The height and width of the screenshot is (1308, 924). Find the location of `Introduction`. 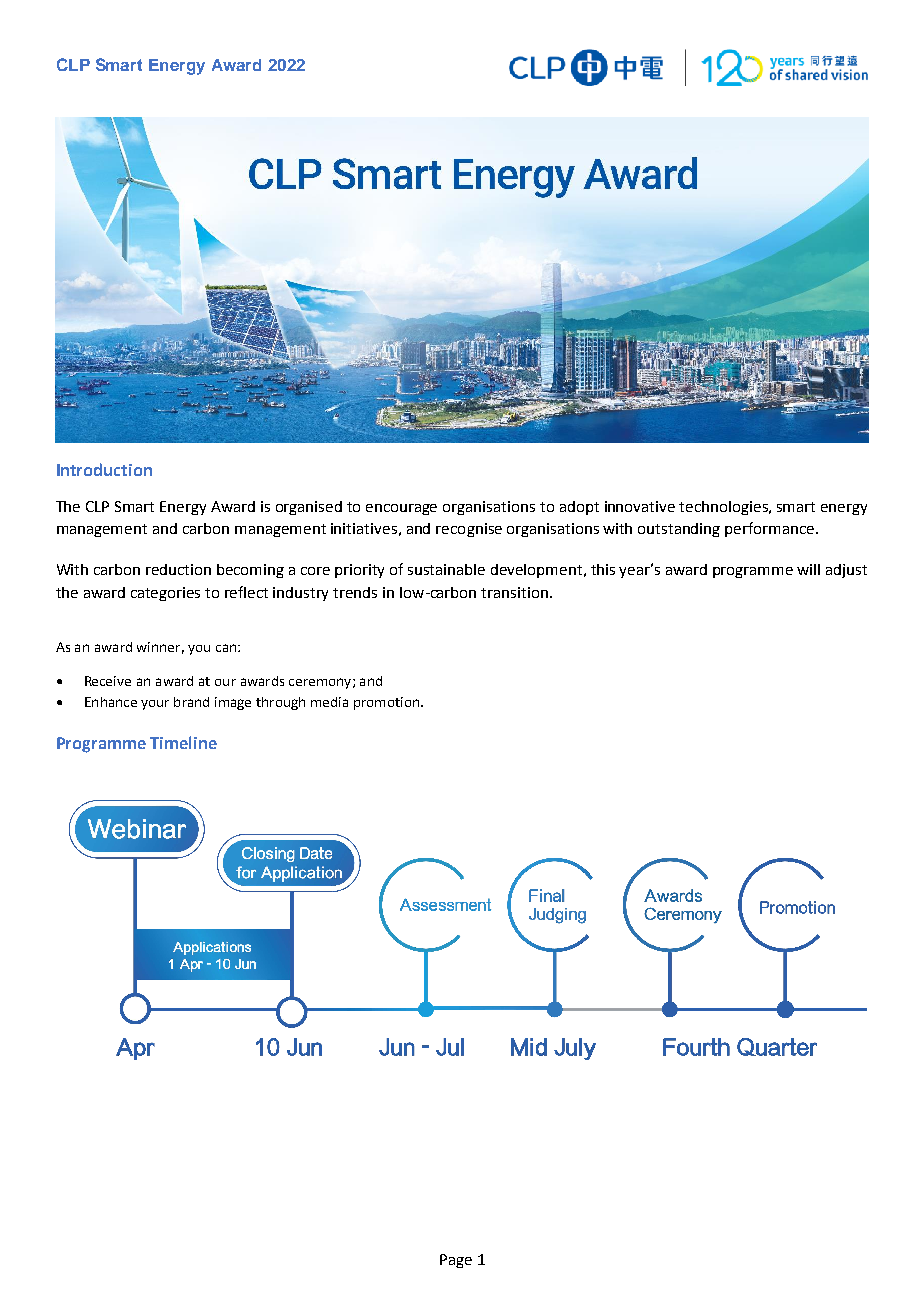

Introduction is located at coordinates (104, 469).
